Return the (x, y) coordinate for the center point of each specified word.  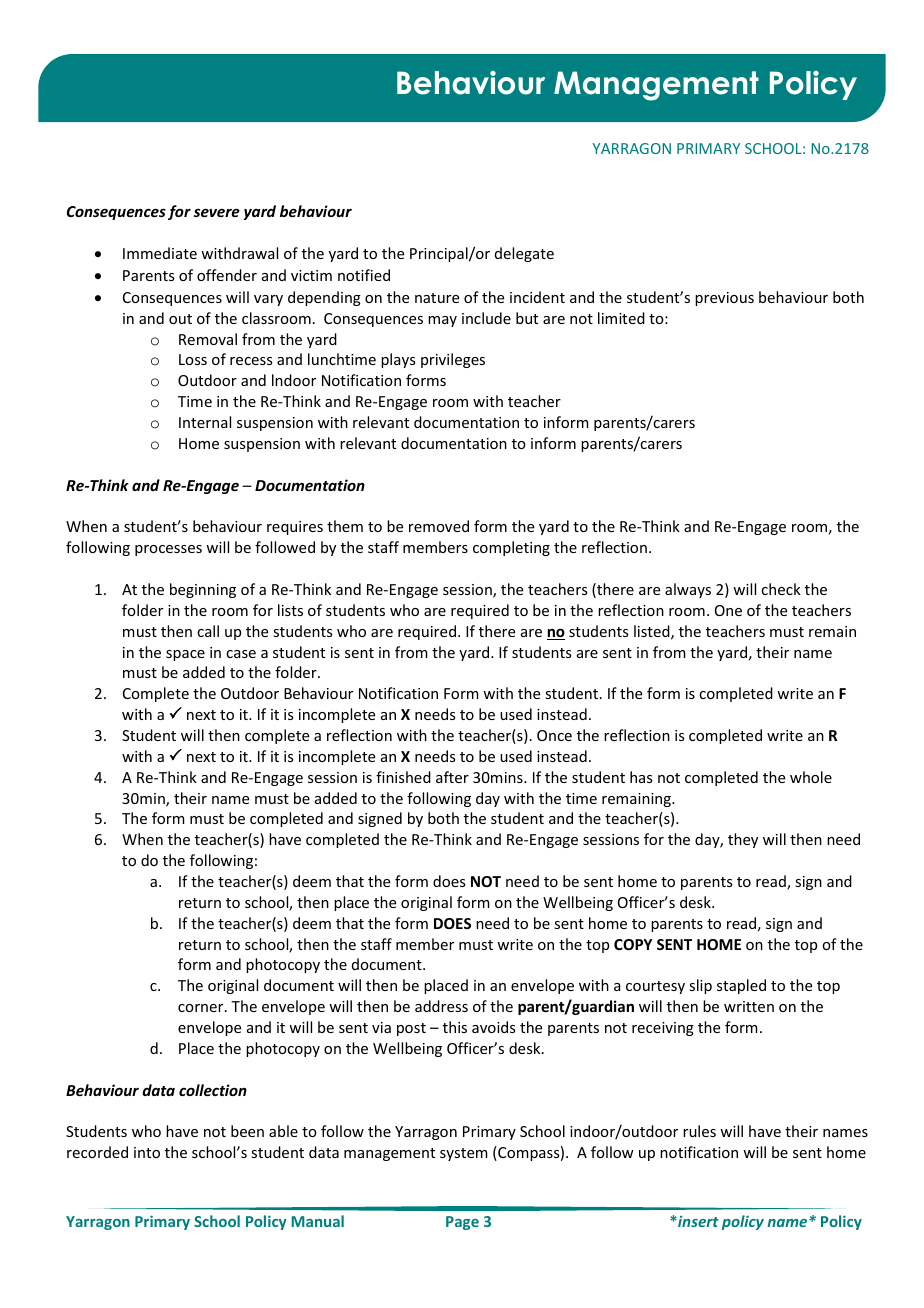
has (641, 777)
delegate (524, 254)
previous (724, 299)
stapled (741, 986)
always (688, 590)
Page (462, 1223)
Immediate (160, 253)
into (147, 1152)
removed (439, 526)
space (185, 655)
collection (213, 1090)
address (441, 1006)
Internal (205, 422)
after (452, 777)
